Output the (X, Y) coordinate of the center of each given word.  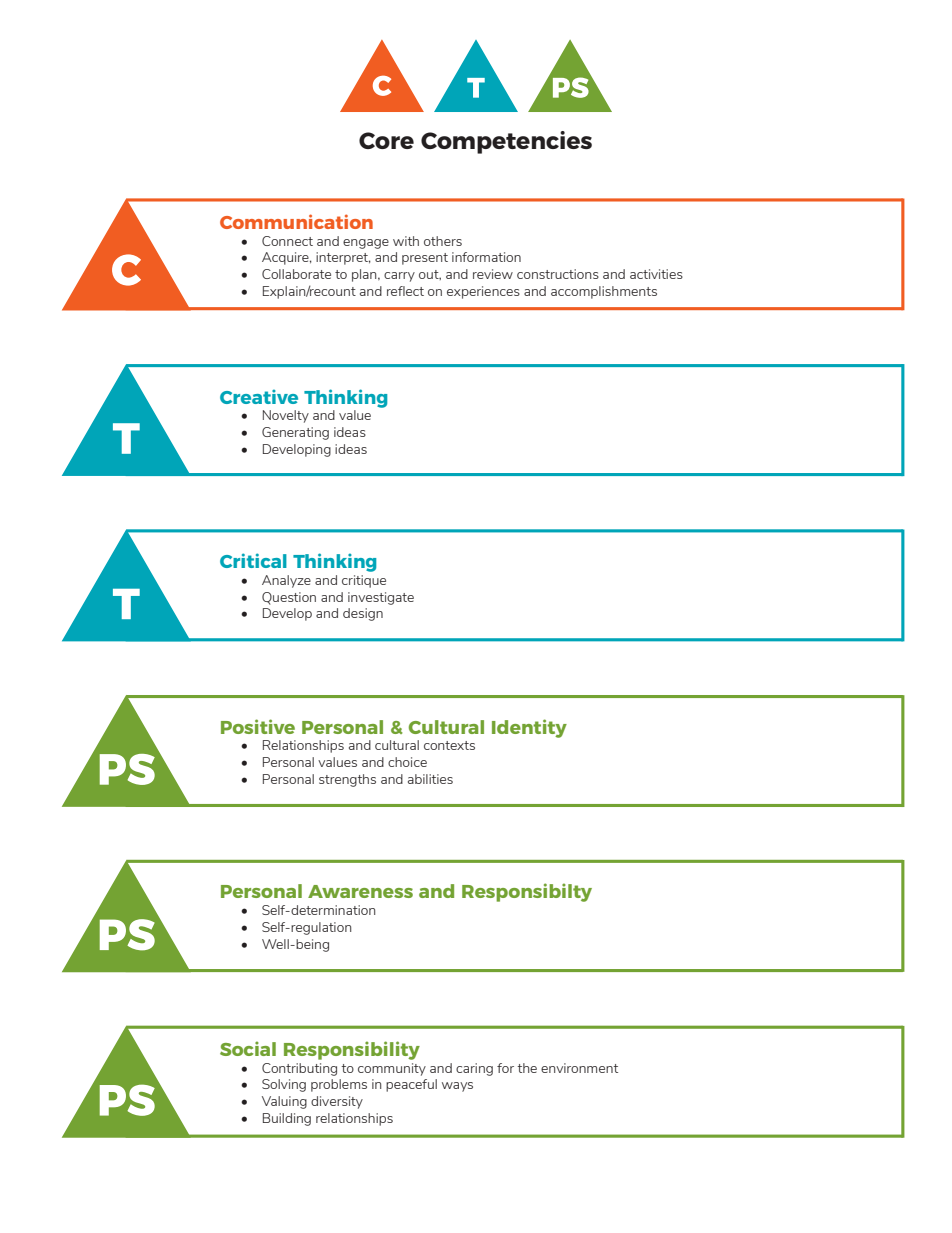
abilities (430, 779)
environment (579, 1068)
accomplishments (604, 292)
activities (656, 274)
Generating (295, 433)
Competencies (506, 142)
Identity (529, 728)
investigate (381, 598)
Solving (284, 1085)
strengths (347, 780)
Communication (296, 221)
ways (457, 1087)
